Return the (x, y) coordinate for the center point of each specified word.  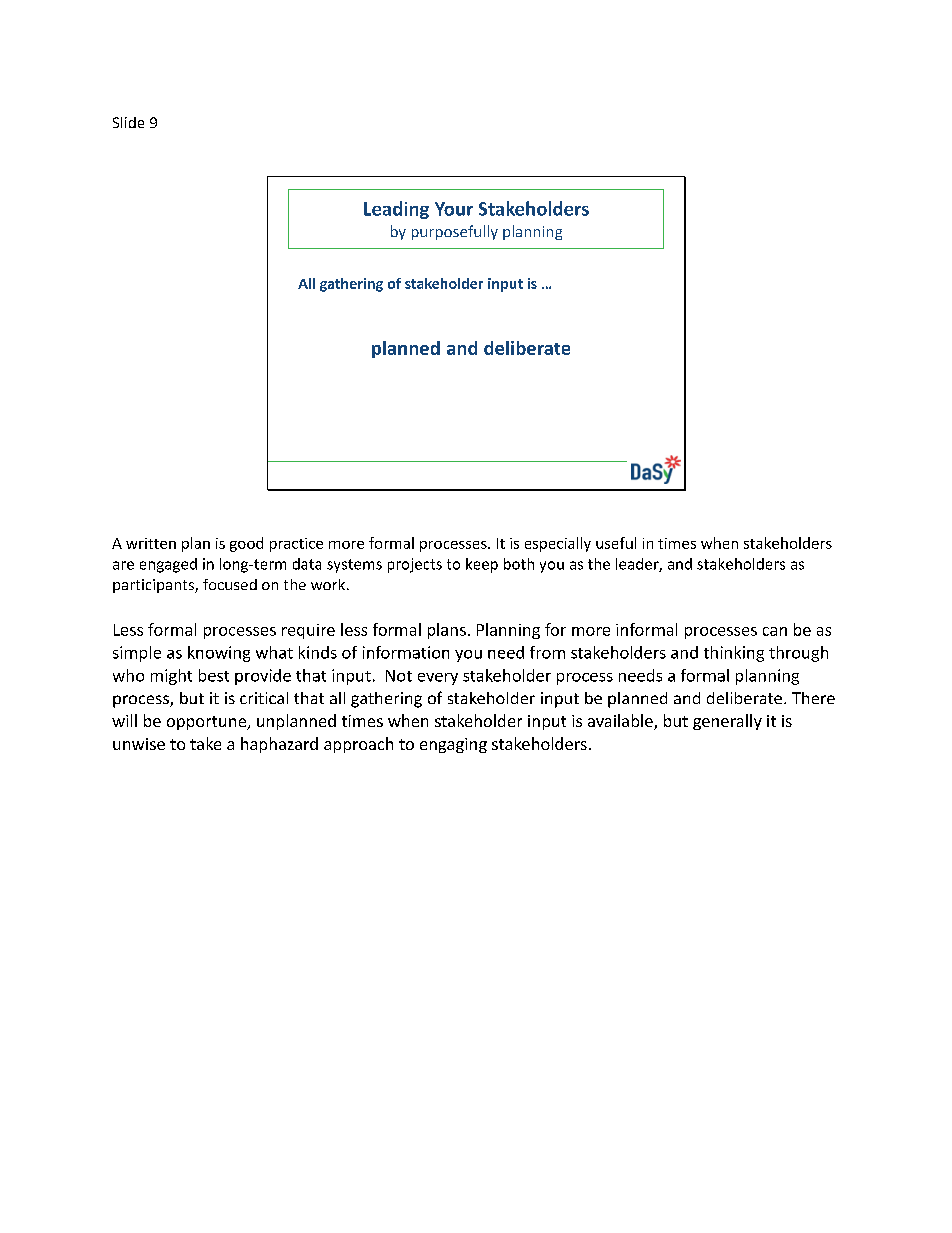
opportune (207, 723)
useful (616, 543)
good (246, 544)
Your (454, 209)
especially (558, 544)
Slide (128, 122)
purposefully (455, 232)
